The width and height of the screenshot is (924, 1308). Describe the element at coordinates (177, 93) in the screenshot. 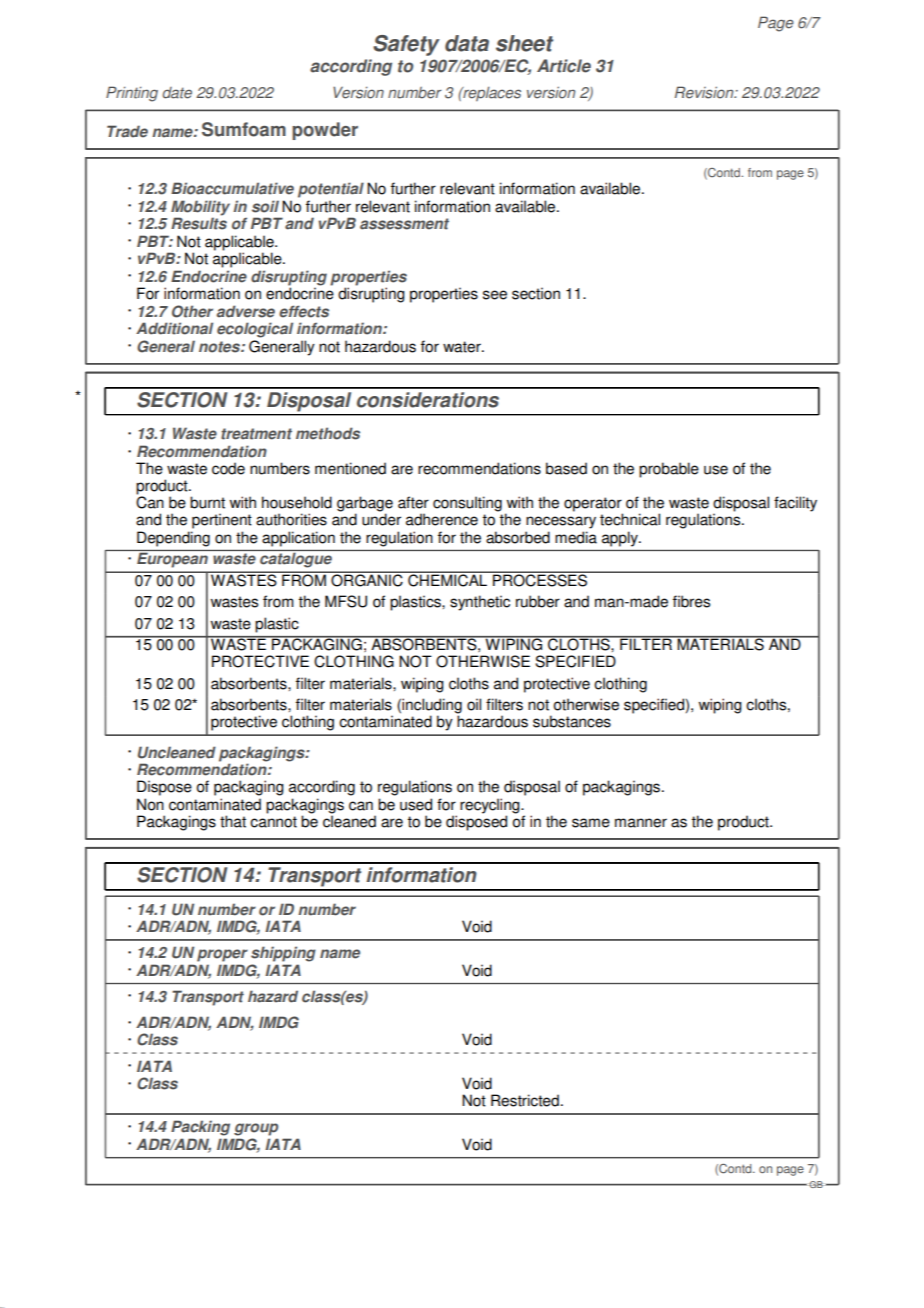

I see `date` at that location.
